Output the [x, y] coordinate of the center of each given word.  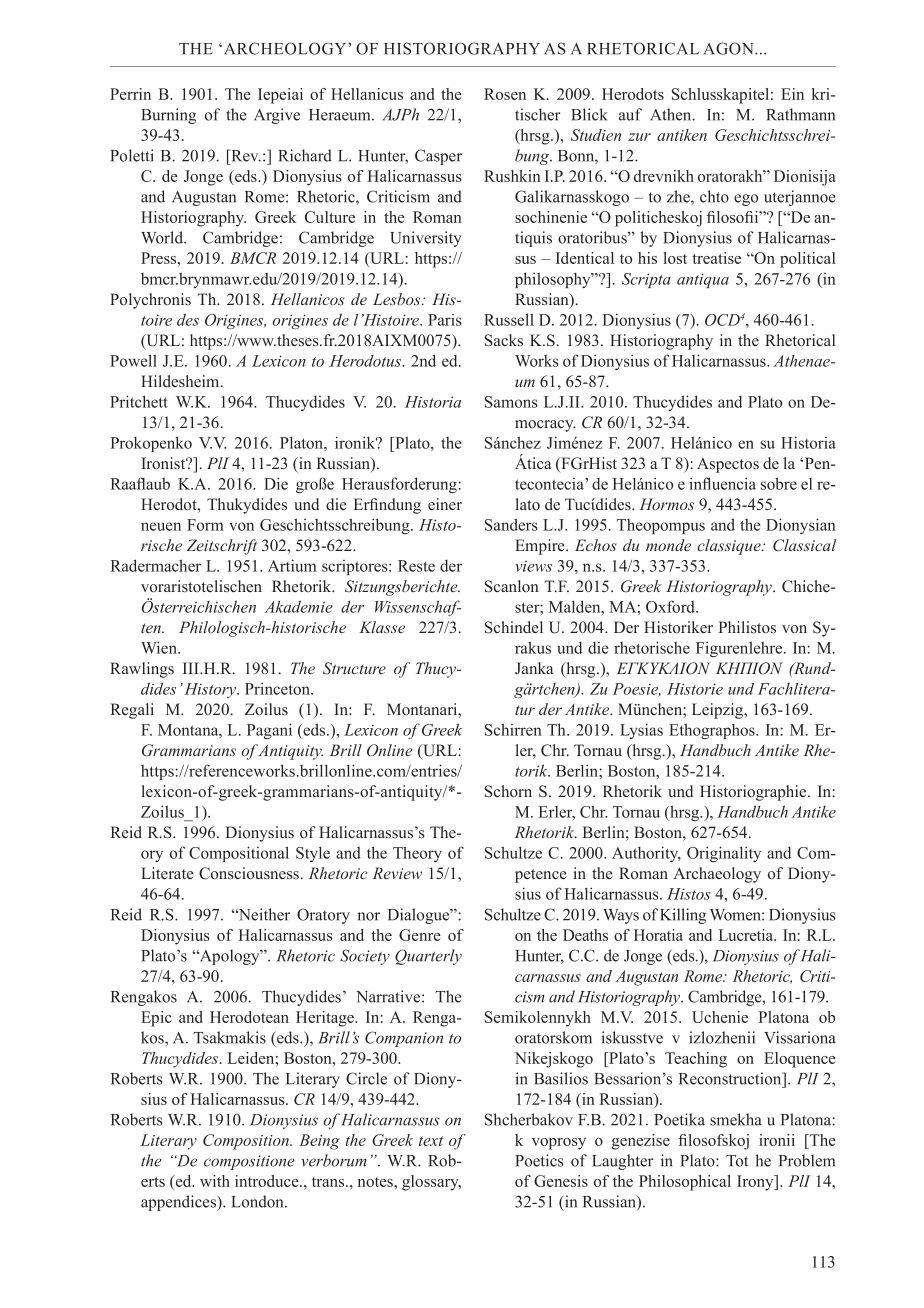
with [215, 1181]
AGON [729, 48]
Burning [168, 116]
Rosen [505, 94]
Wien [160, 647]
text [431, 1141]
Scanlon [512, 586]
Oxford [672, 606]
